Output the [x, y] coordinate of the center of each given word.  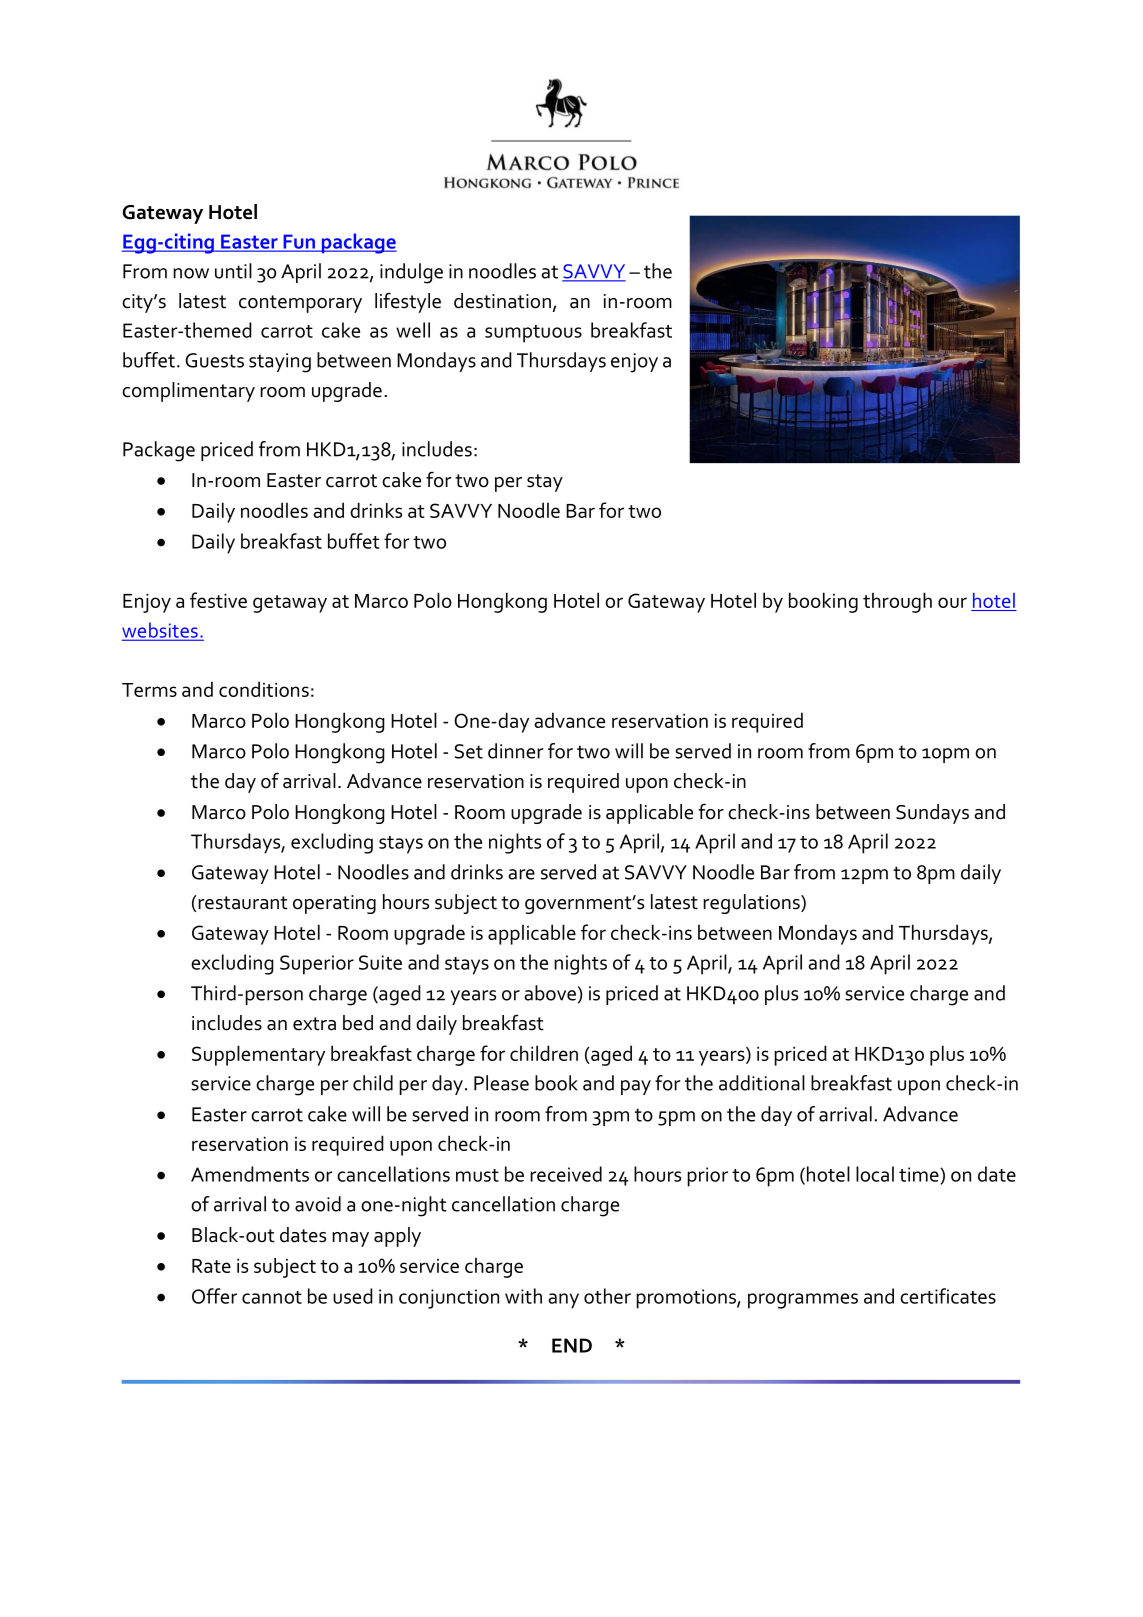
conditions [264, 689]
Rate [211, 1266]
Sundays [932, 814]
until [233, 271]
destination [502, 301]
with [523, 1296]
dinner [515, 751]
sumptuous [533, 334]
